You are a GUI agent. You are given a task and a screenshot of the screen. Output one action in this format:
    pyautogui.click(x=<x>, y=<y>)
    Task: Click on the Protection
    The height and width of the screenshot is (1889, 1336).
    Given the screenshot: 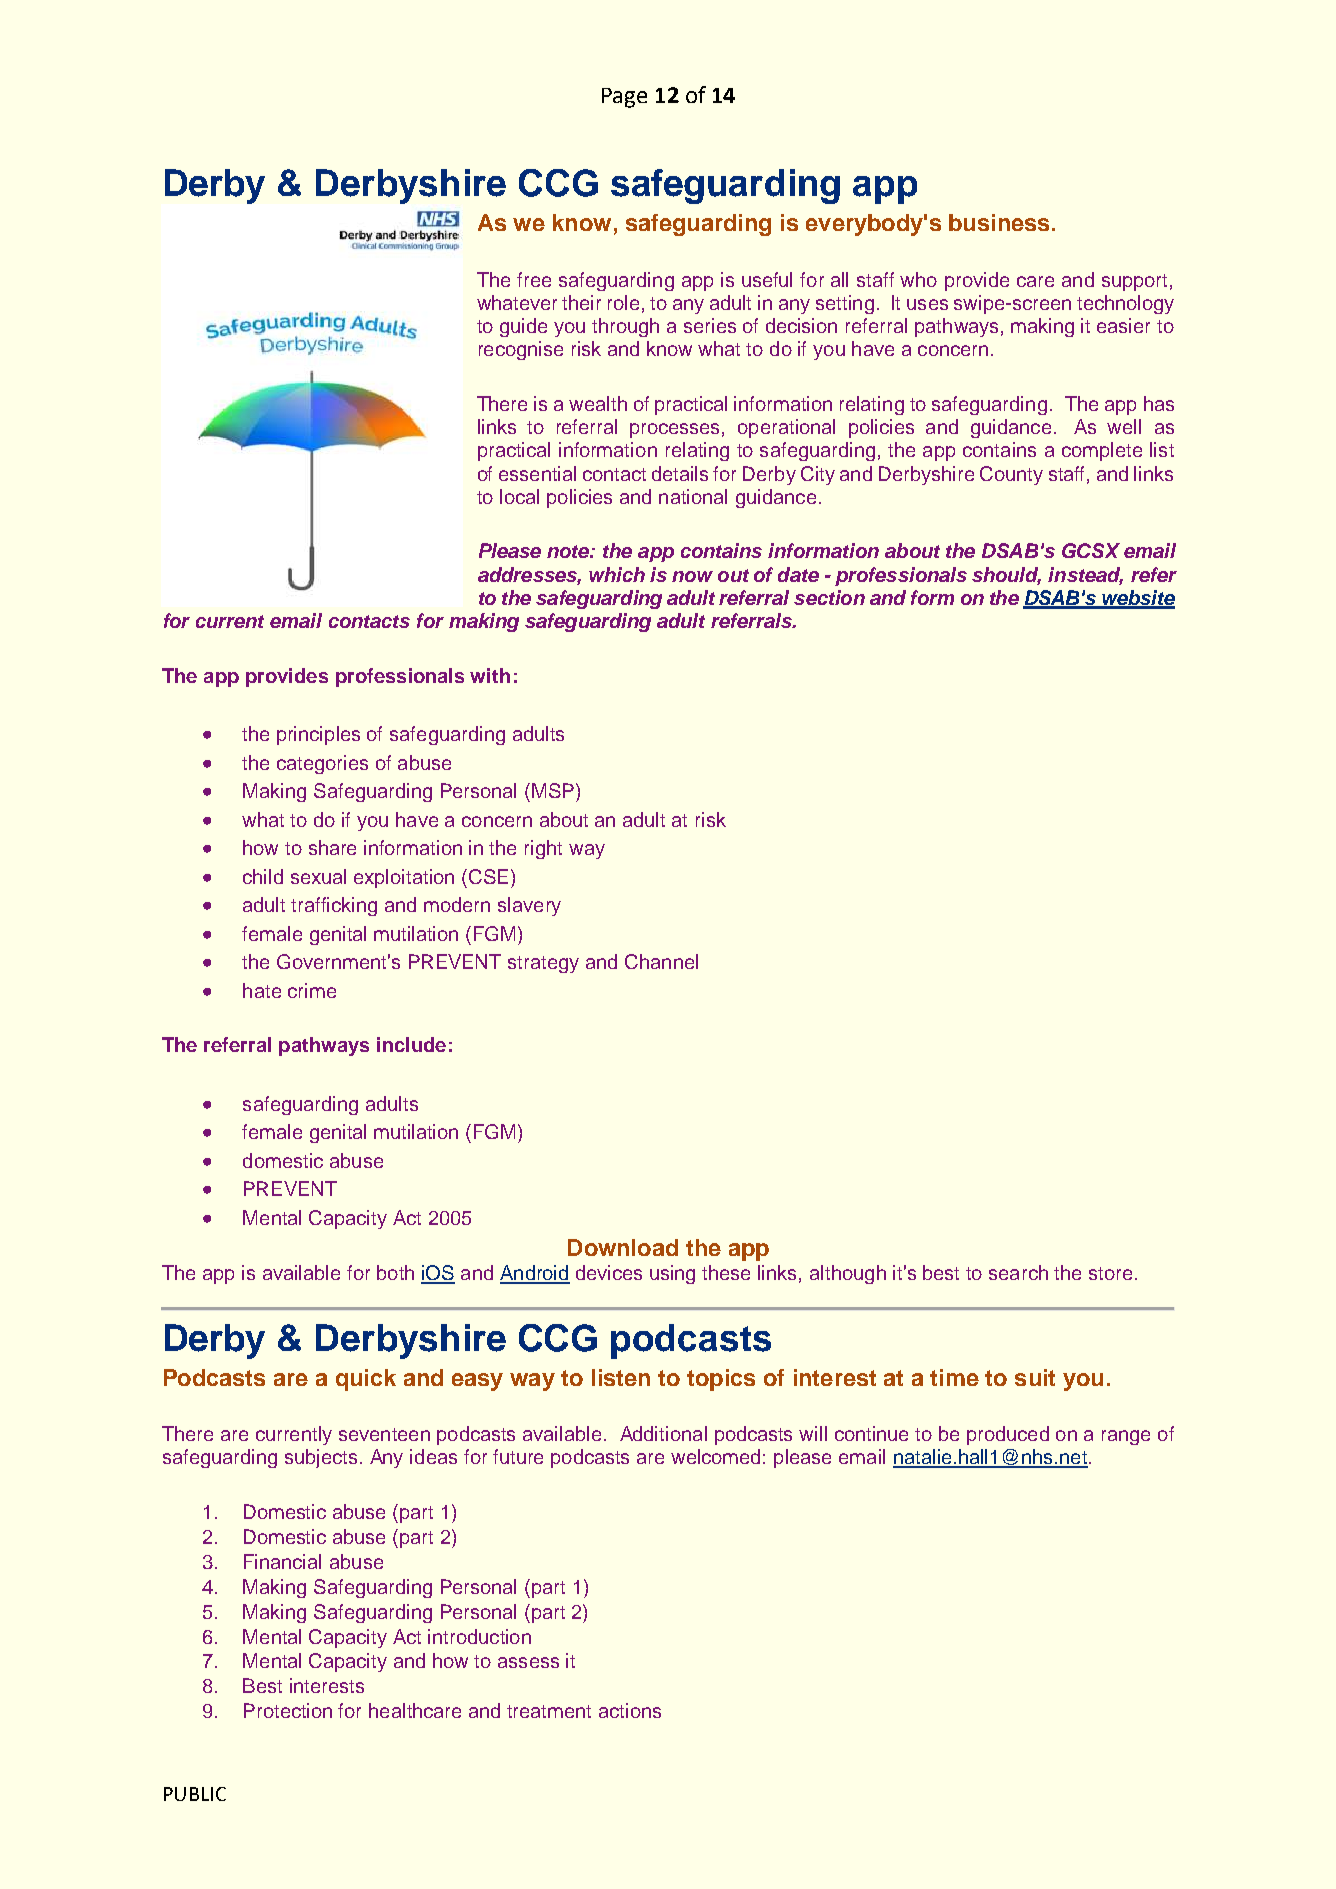 What is the action you would take?
    pyautogui.click(x=288, y=1710)
